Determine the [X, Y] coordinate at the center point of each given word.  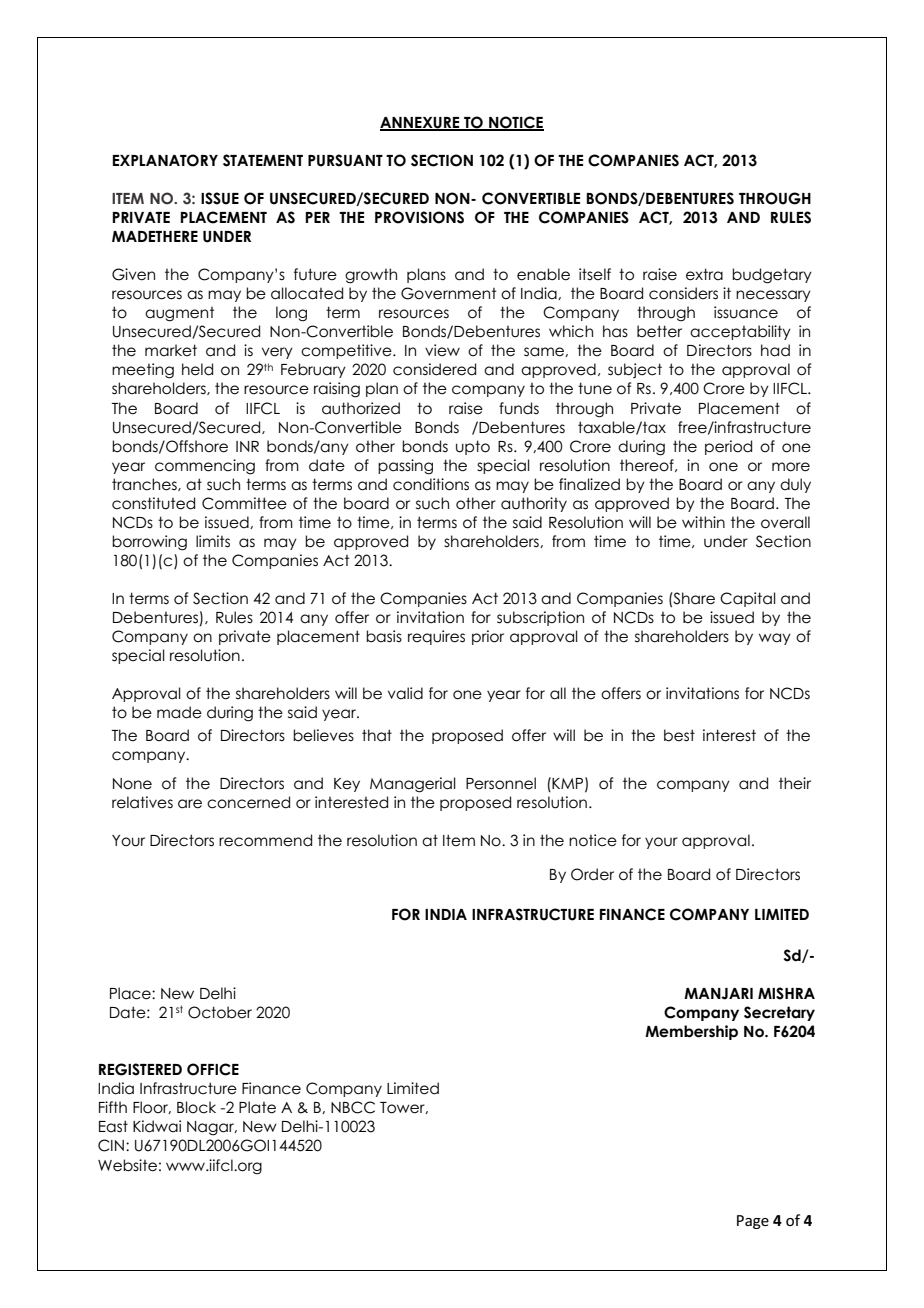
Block [196, 1107]
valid [405, 693]
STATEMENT [263, 160]
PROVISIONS [419, 217]
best [679, 735]
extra [704, 274]
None [132, 784]
